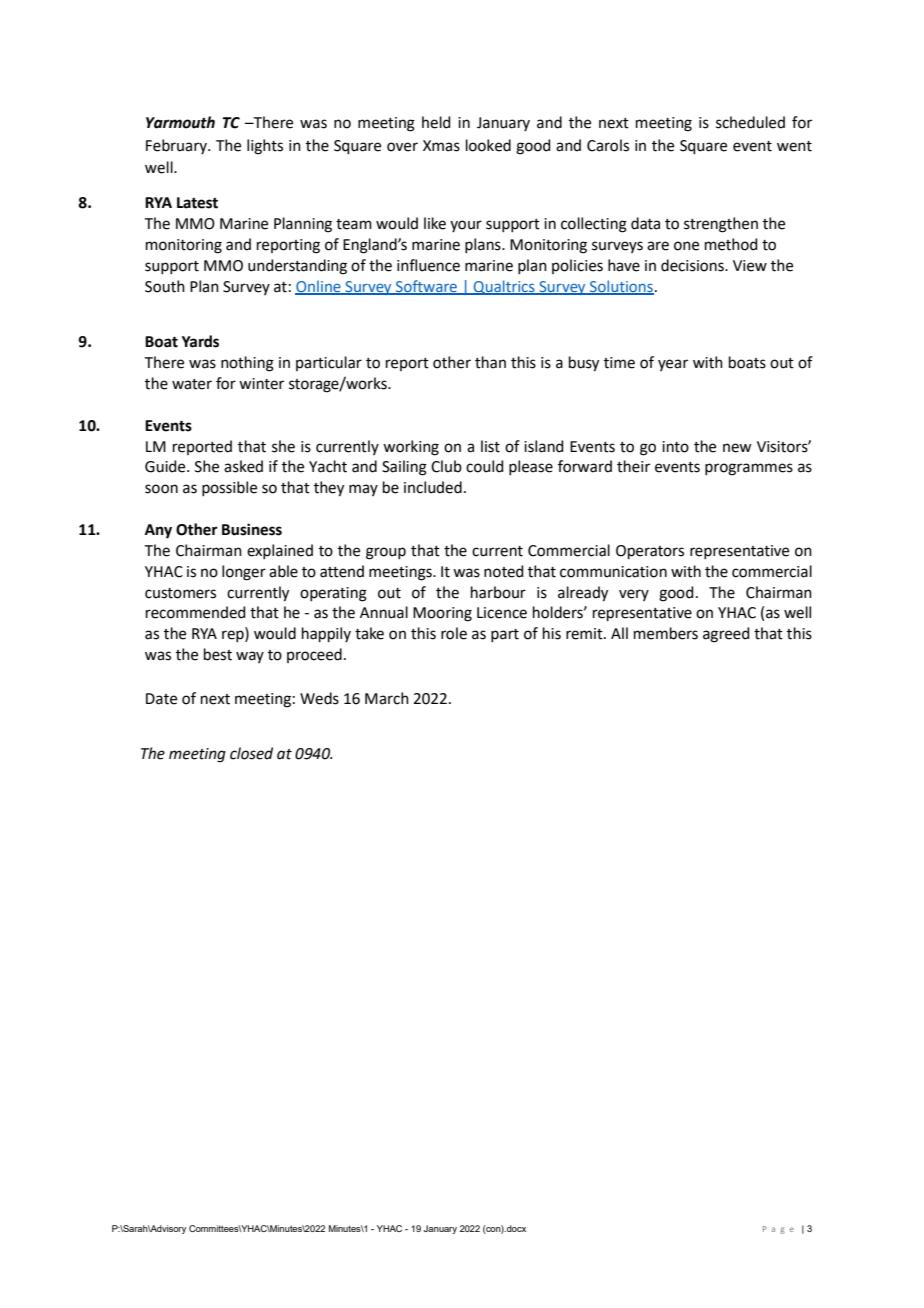 The image size is (924, 1308). Describe the element at coordinates (488, 145) in the screenshot. I see `looked` at that location.
